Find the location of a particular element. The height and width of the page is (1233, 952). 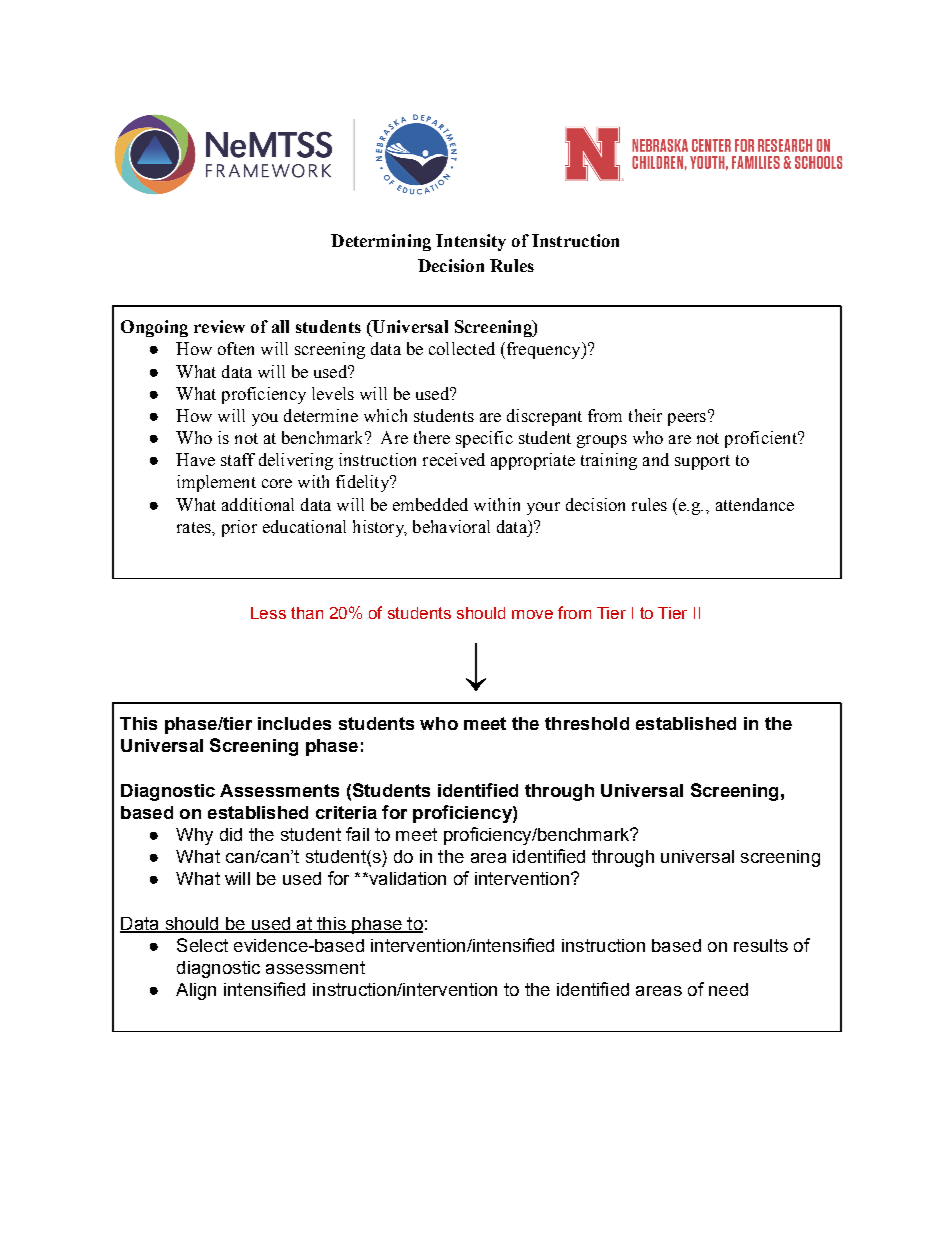

implement is located at coordinates (216, 483).
